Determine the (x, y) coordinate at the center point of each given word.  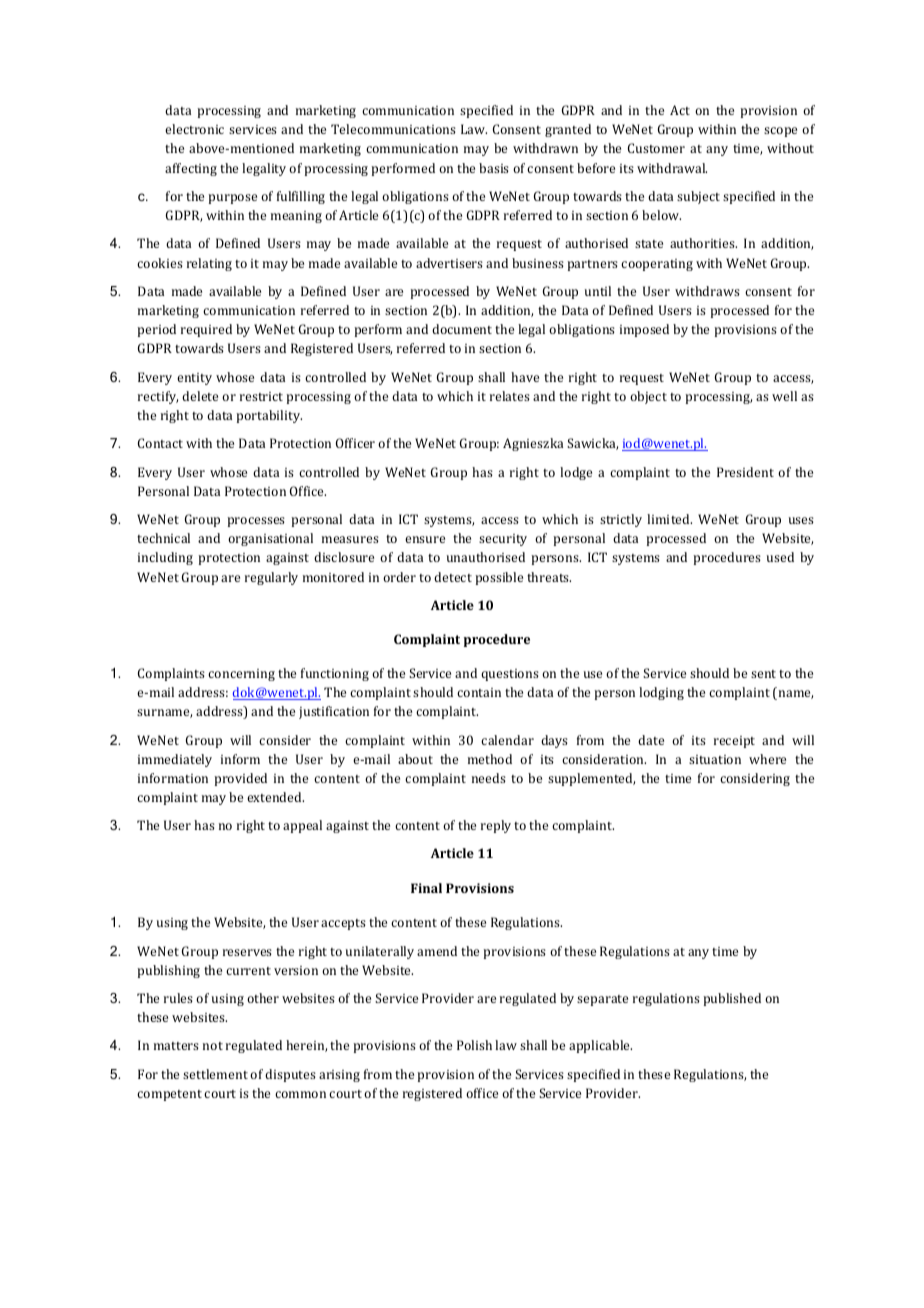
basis (494, 168)
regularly (271, 578)
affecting (191, 169)
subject (698, 197)
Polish (474, 1045)
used (780, 557)
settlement (215, 1074)
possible (499, 578)
